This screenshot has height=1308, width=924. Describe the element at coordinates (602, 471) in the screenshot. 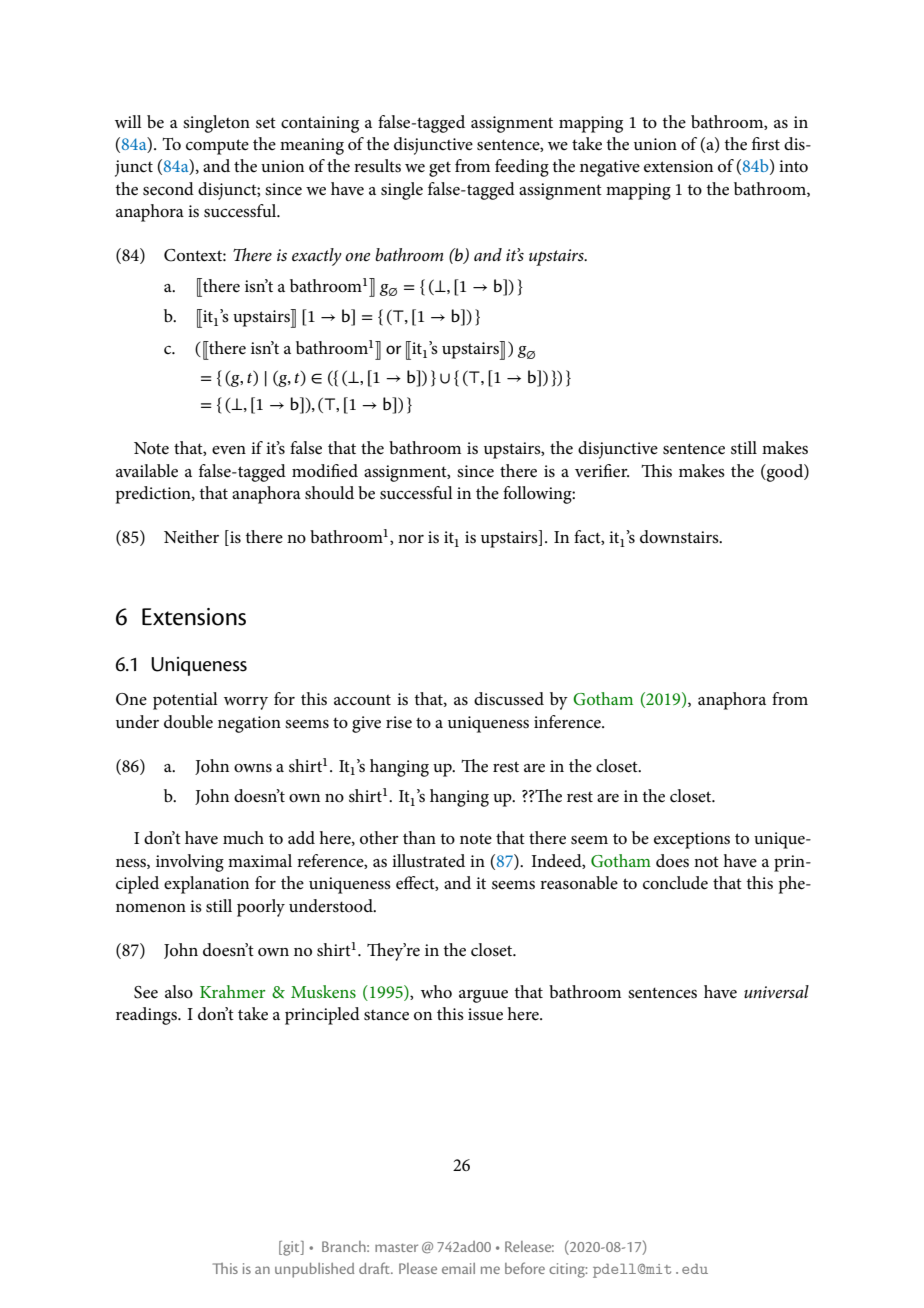

I see `verifier` at that location.
